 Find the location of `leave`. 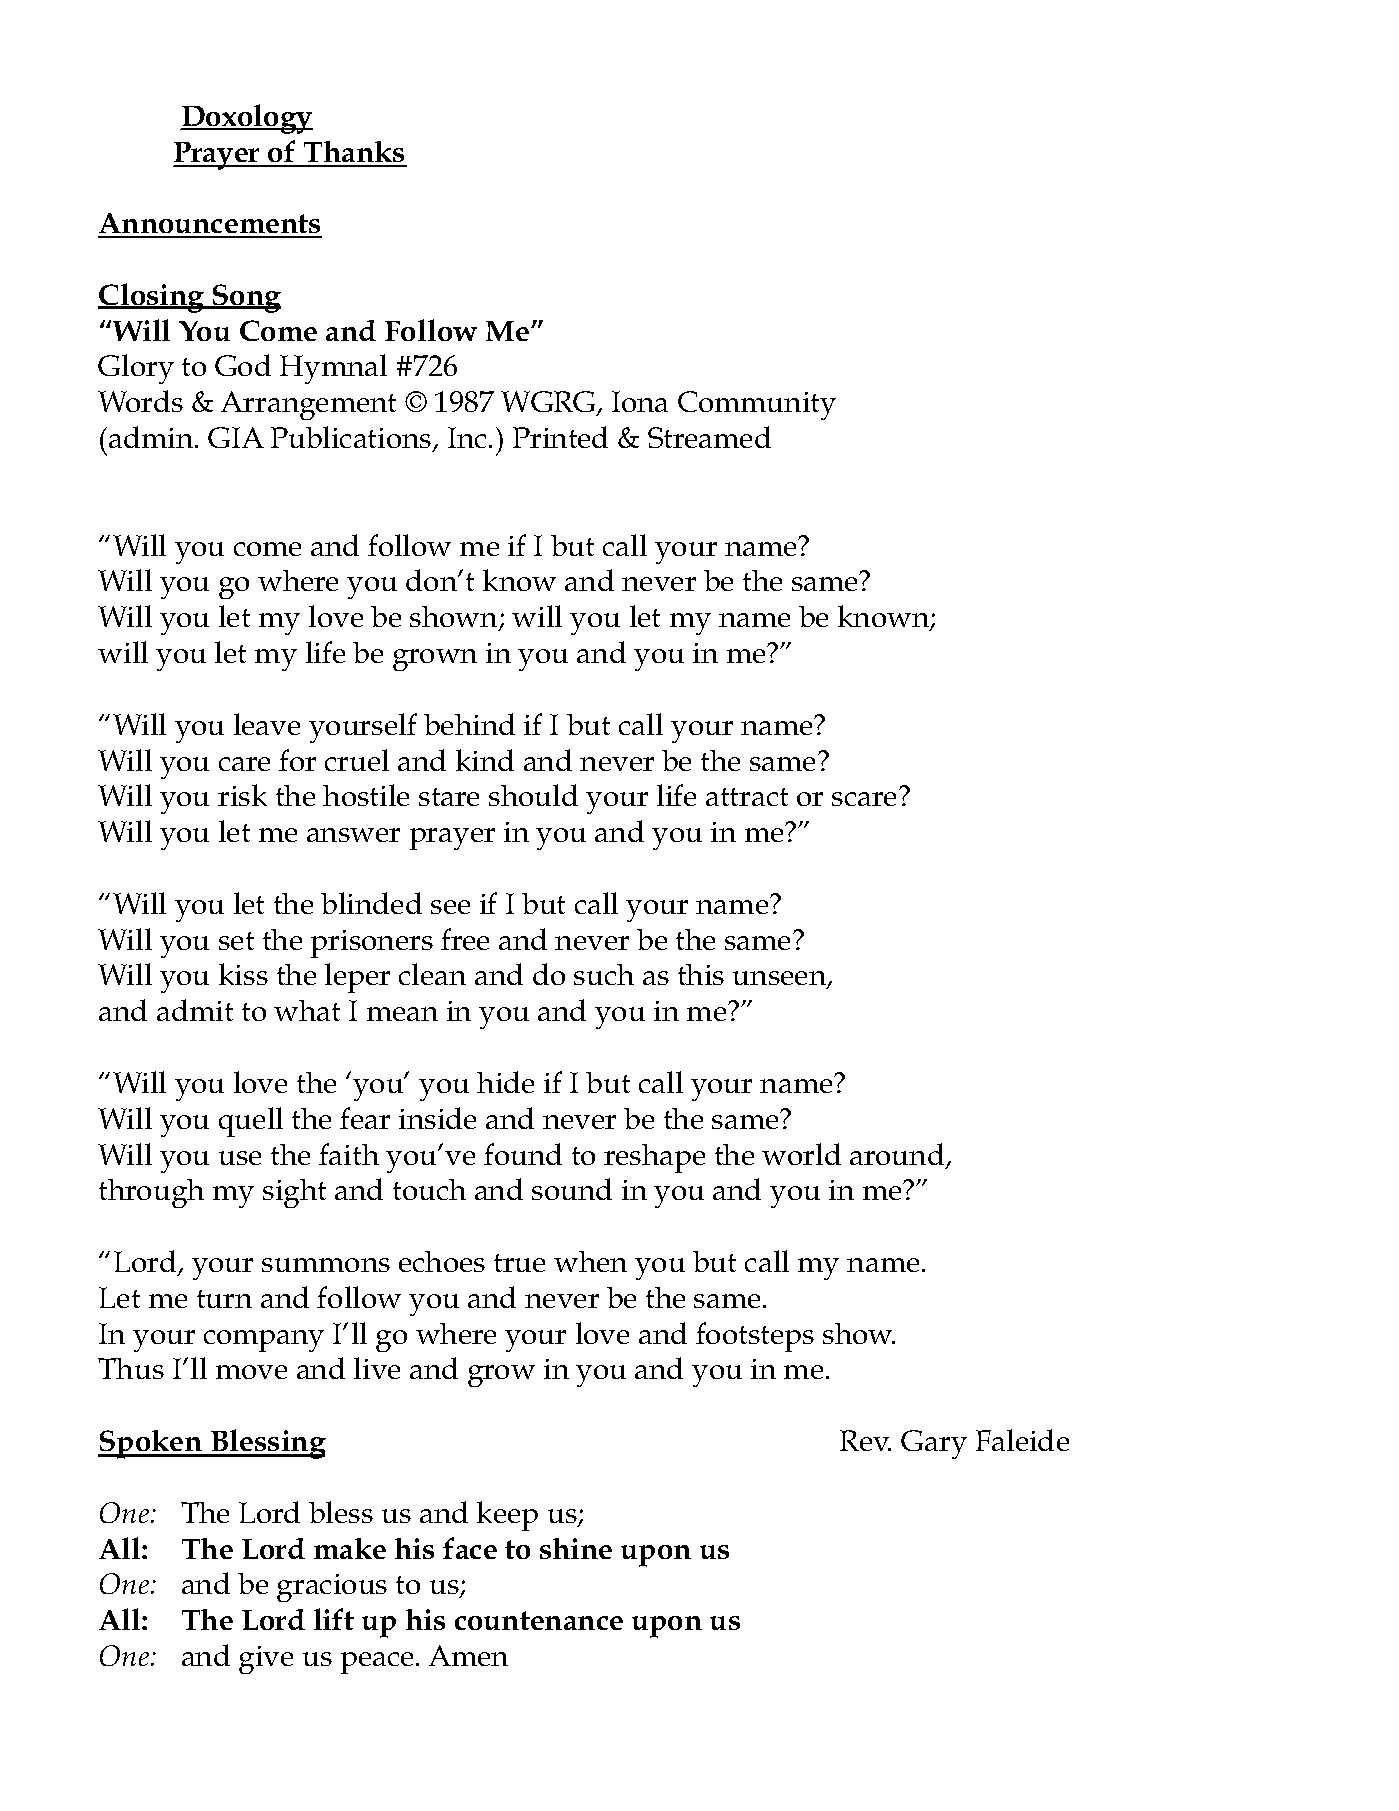

leave is located at coordinates (267, 724).
